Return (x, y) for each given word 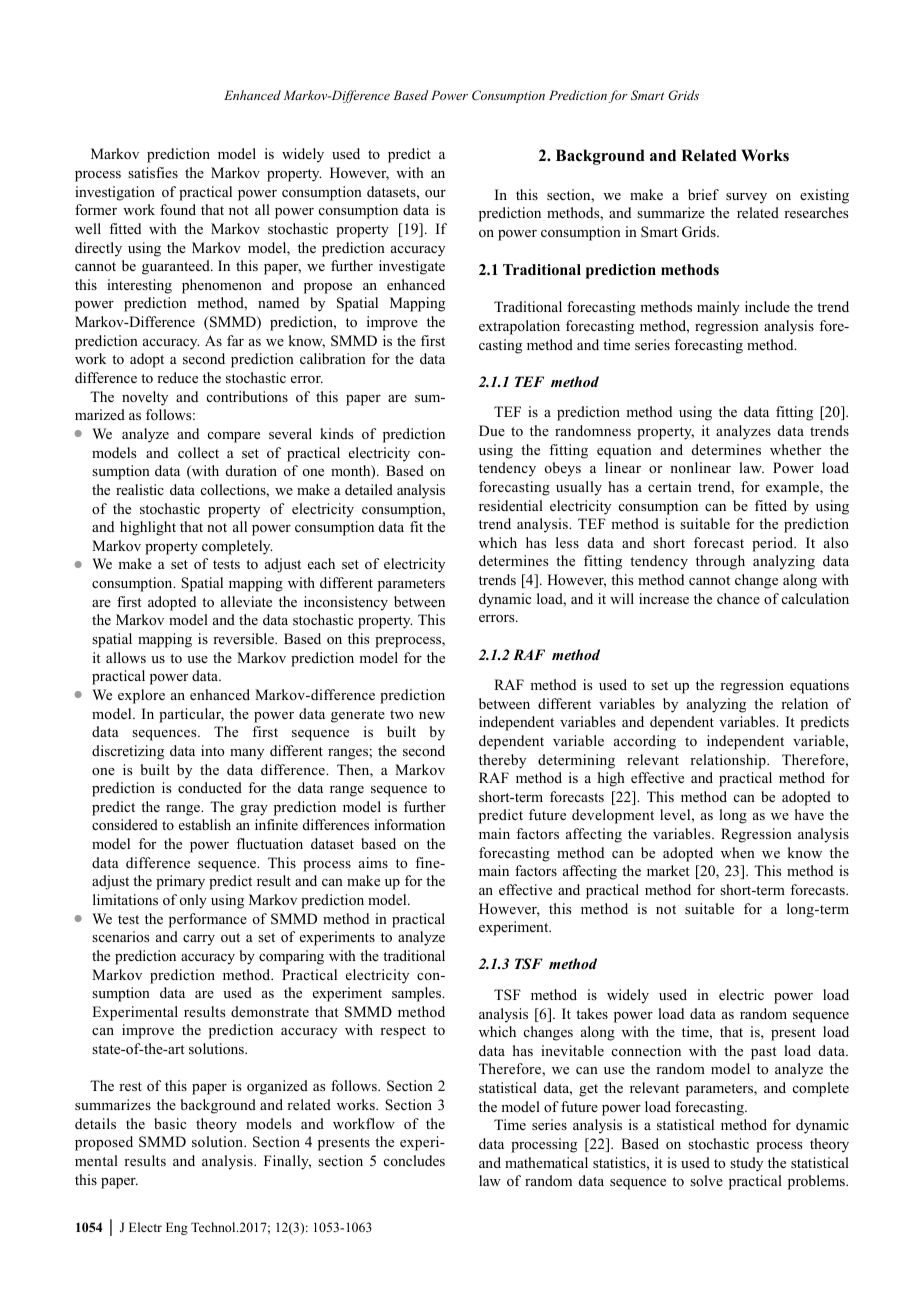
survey (746, 198)
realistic (140, 489)
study (746, 1164)
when (738, 852)
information (409, 824)
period (774, 544)
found (178, 210)
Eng (177, 1228)
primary (180, 882)
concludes (414, 1160)
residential (511, 505)
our (435, 194)
